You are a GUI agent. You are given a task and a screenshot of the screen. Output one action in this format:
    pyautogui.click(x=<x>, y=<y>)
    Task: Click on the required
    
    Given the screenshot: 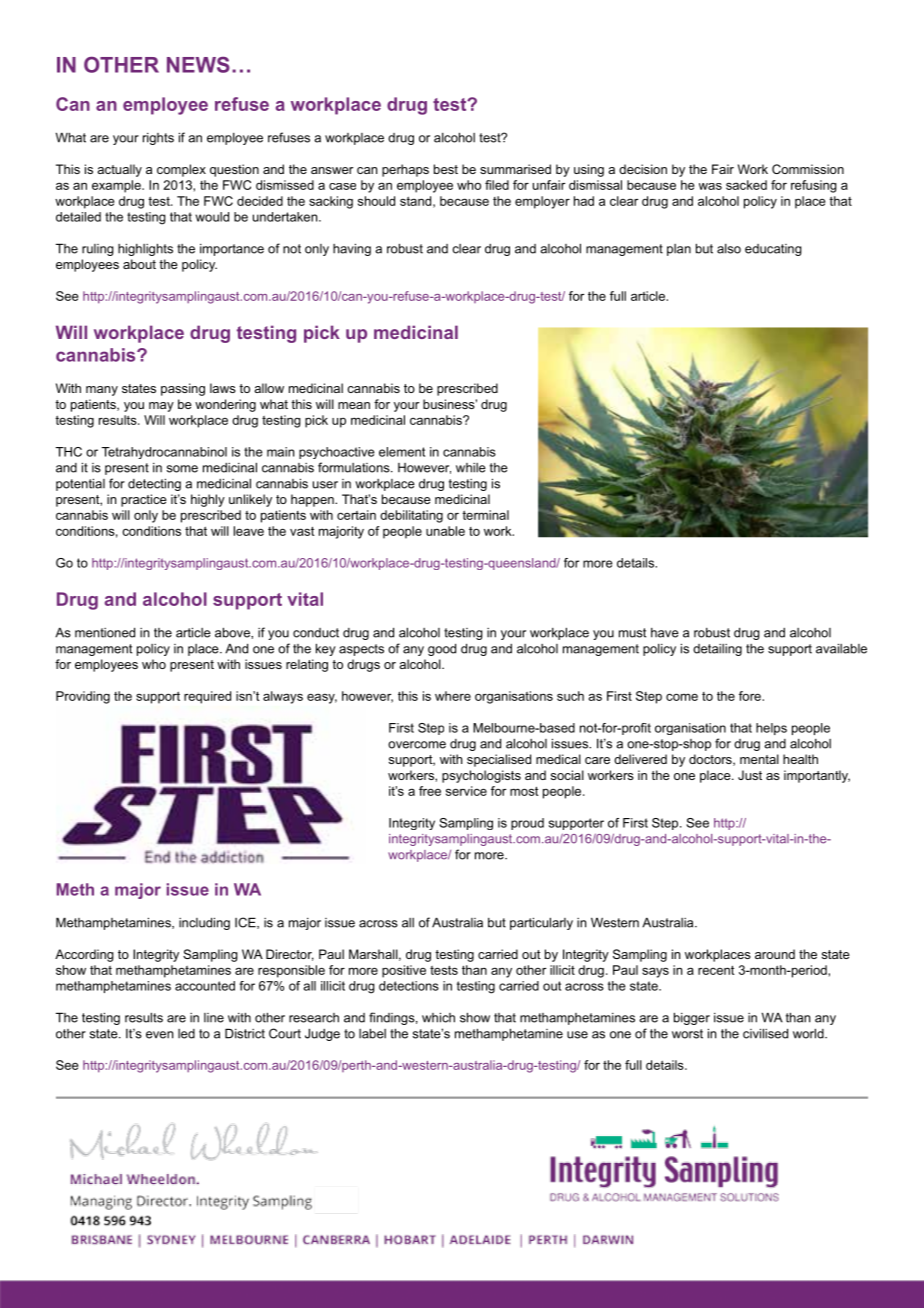 What is the action you would take?
    pyautogui.click(x=207, y=697)
